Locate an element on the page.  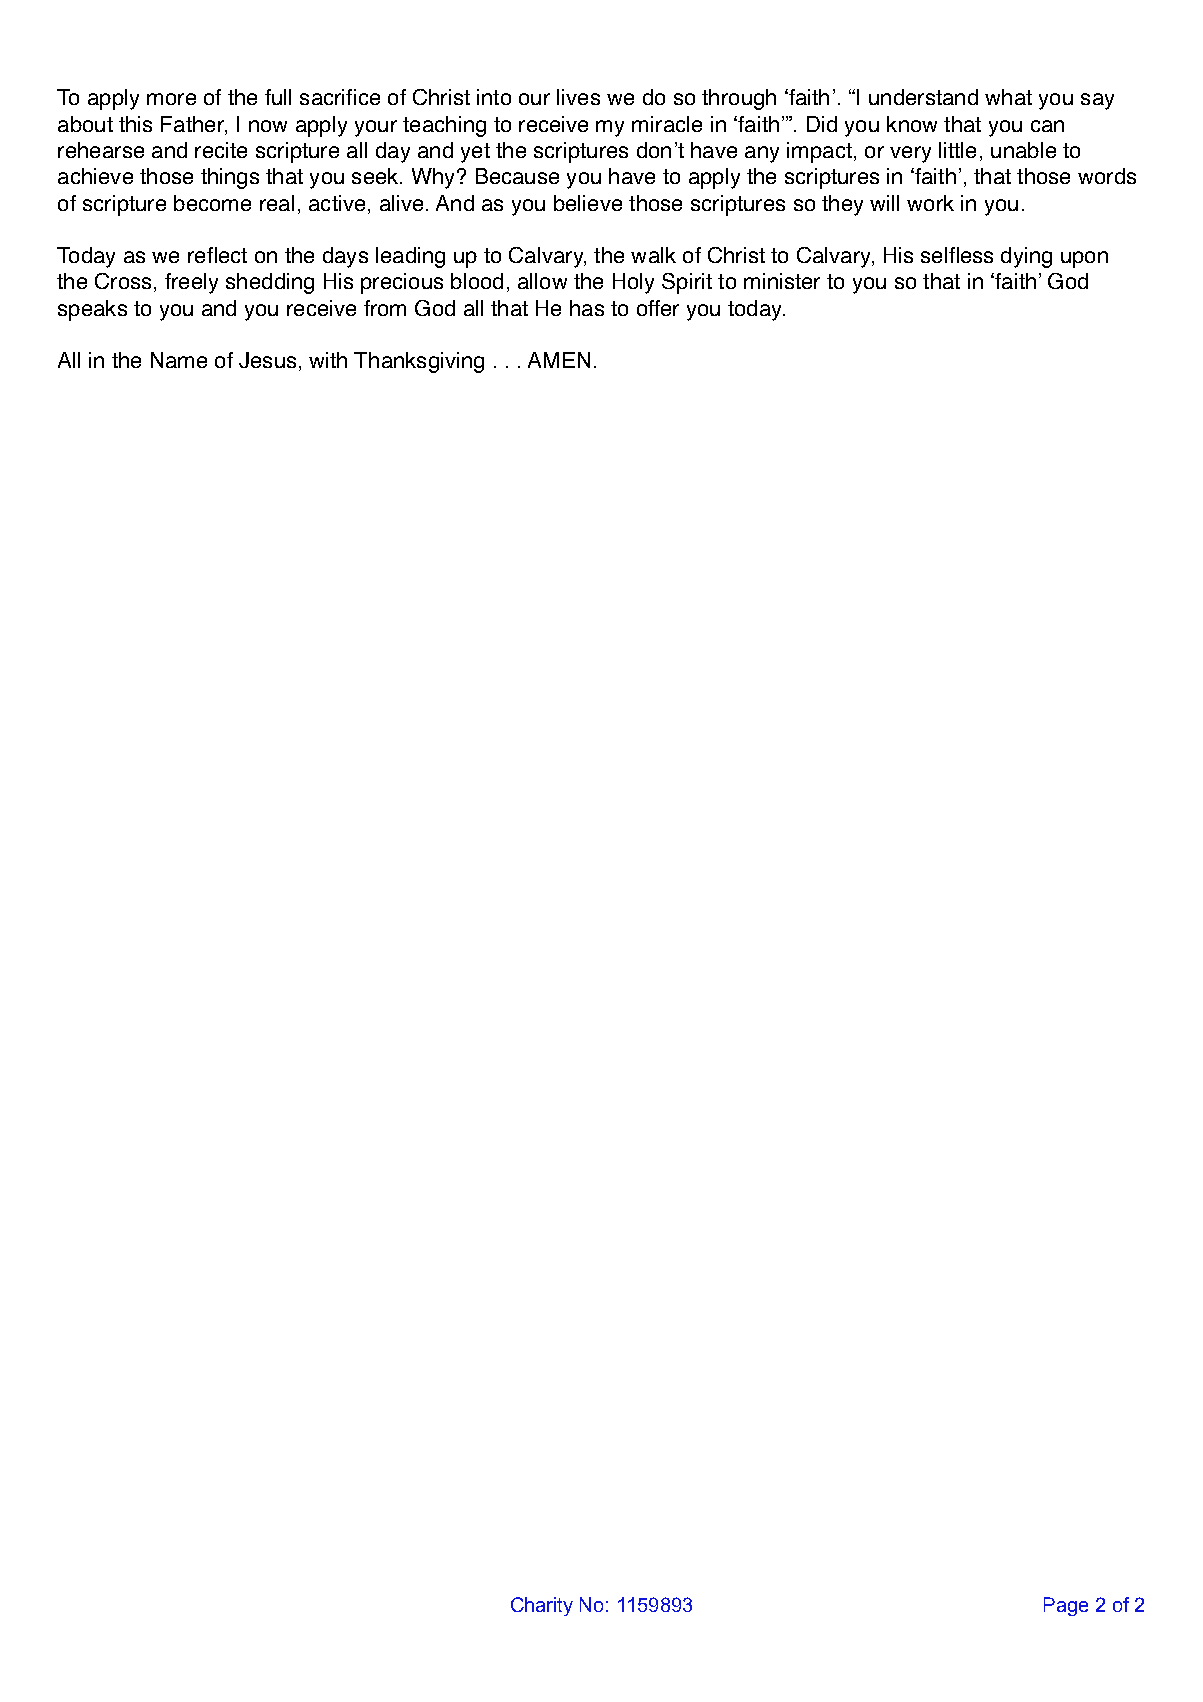
offer is located at coordinates (658, 308).
